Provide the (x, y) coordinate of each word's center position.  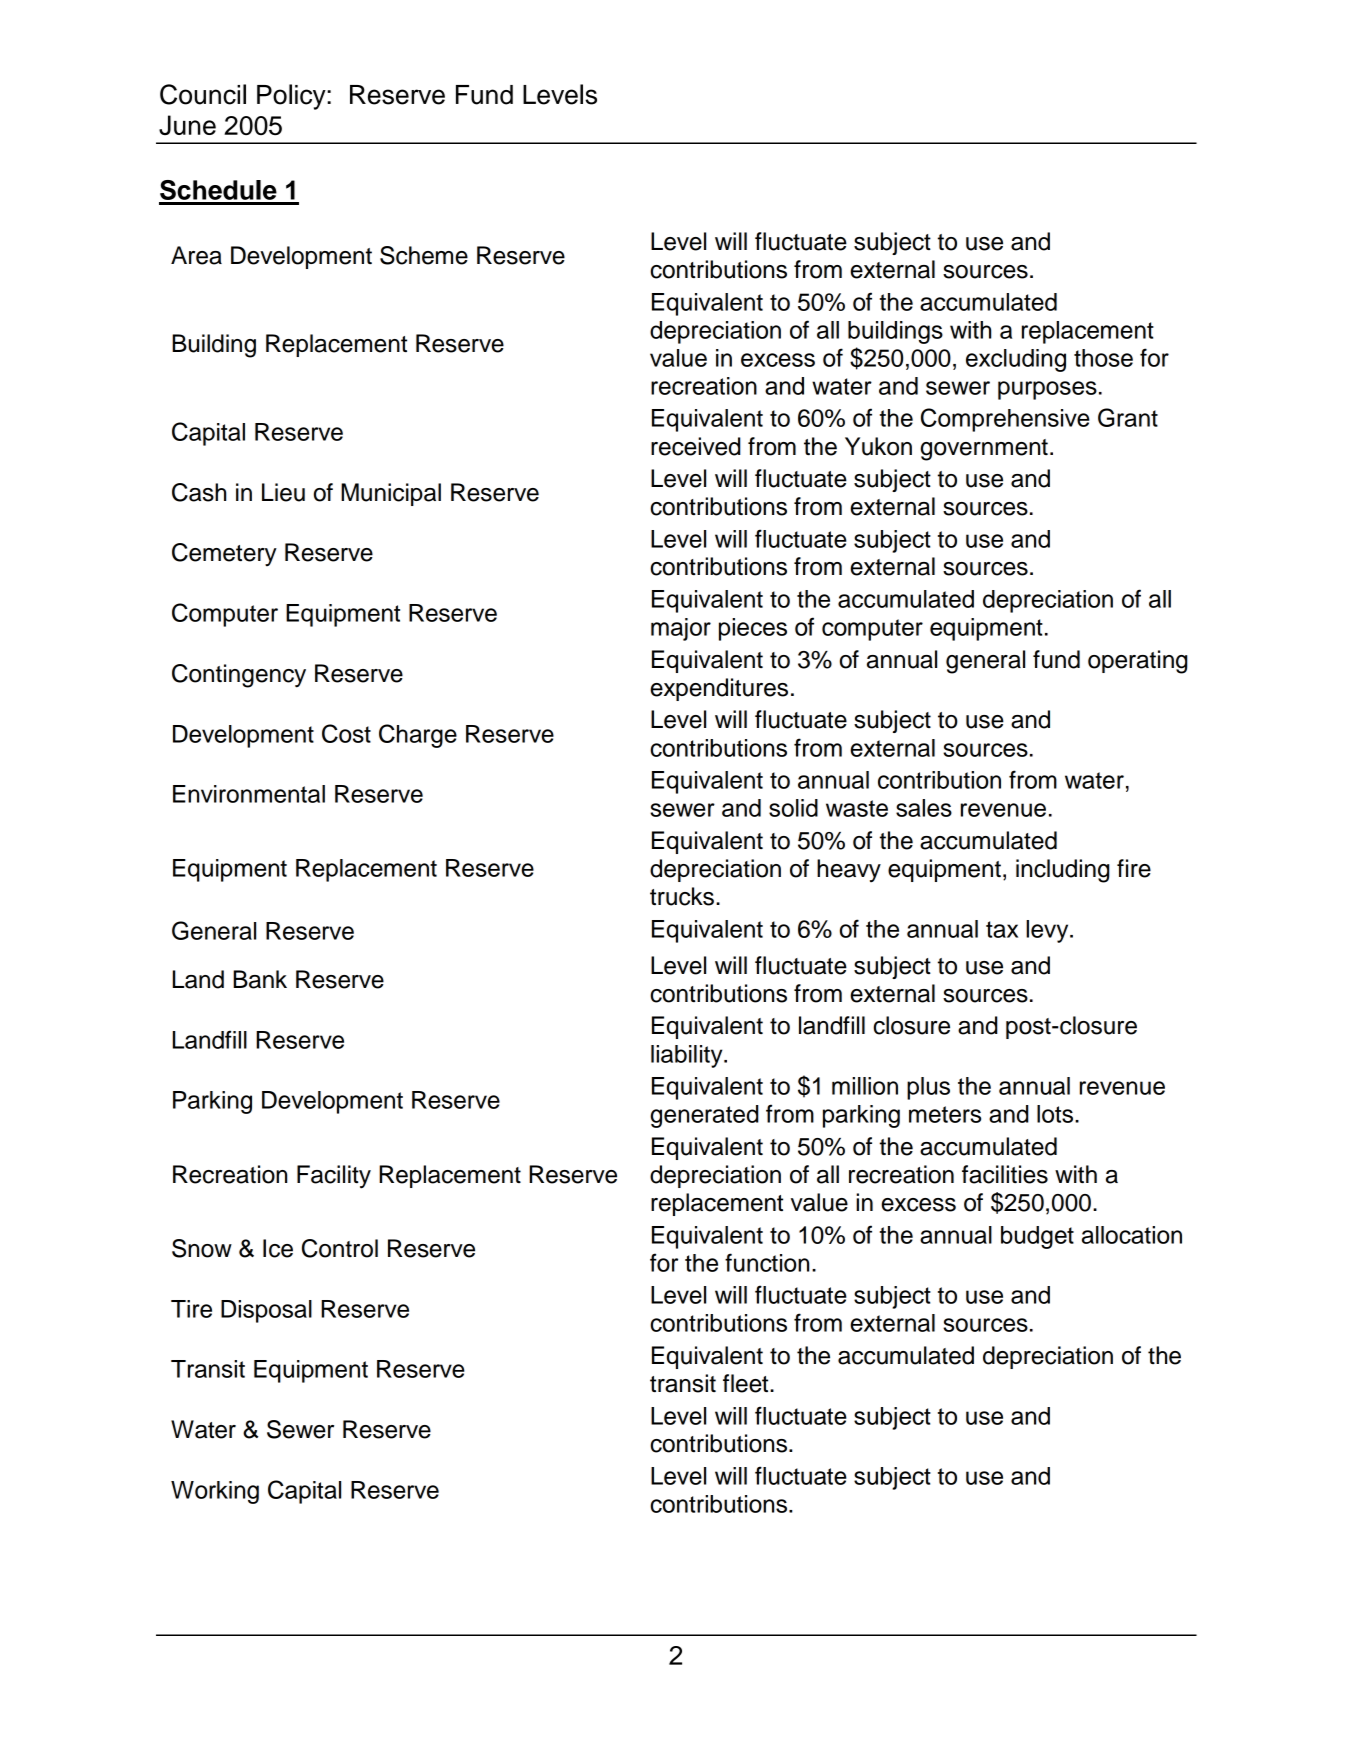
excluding (1016, 360)
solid (793, 808)
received (695, 446)
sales (924, 808)
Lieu (283, 492)
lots (1056, 1114)
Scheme (424, 255)
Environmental (249, 794)
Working (215, 1492)
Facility (334, 1177)
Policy (292, 97)
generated (704, 1116)
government (984, 450)
